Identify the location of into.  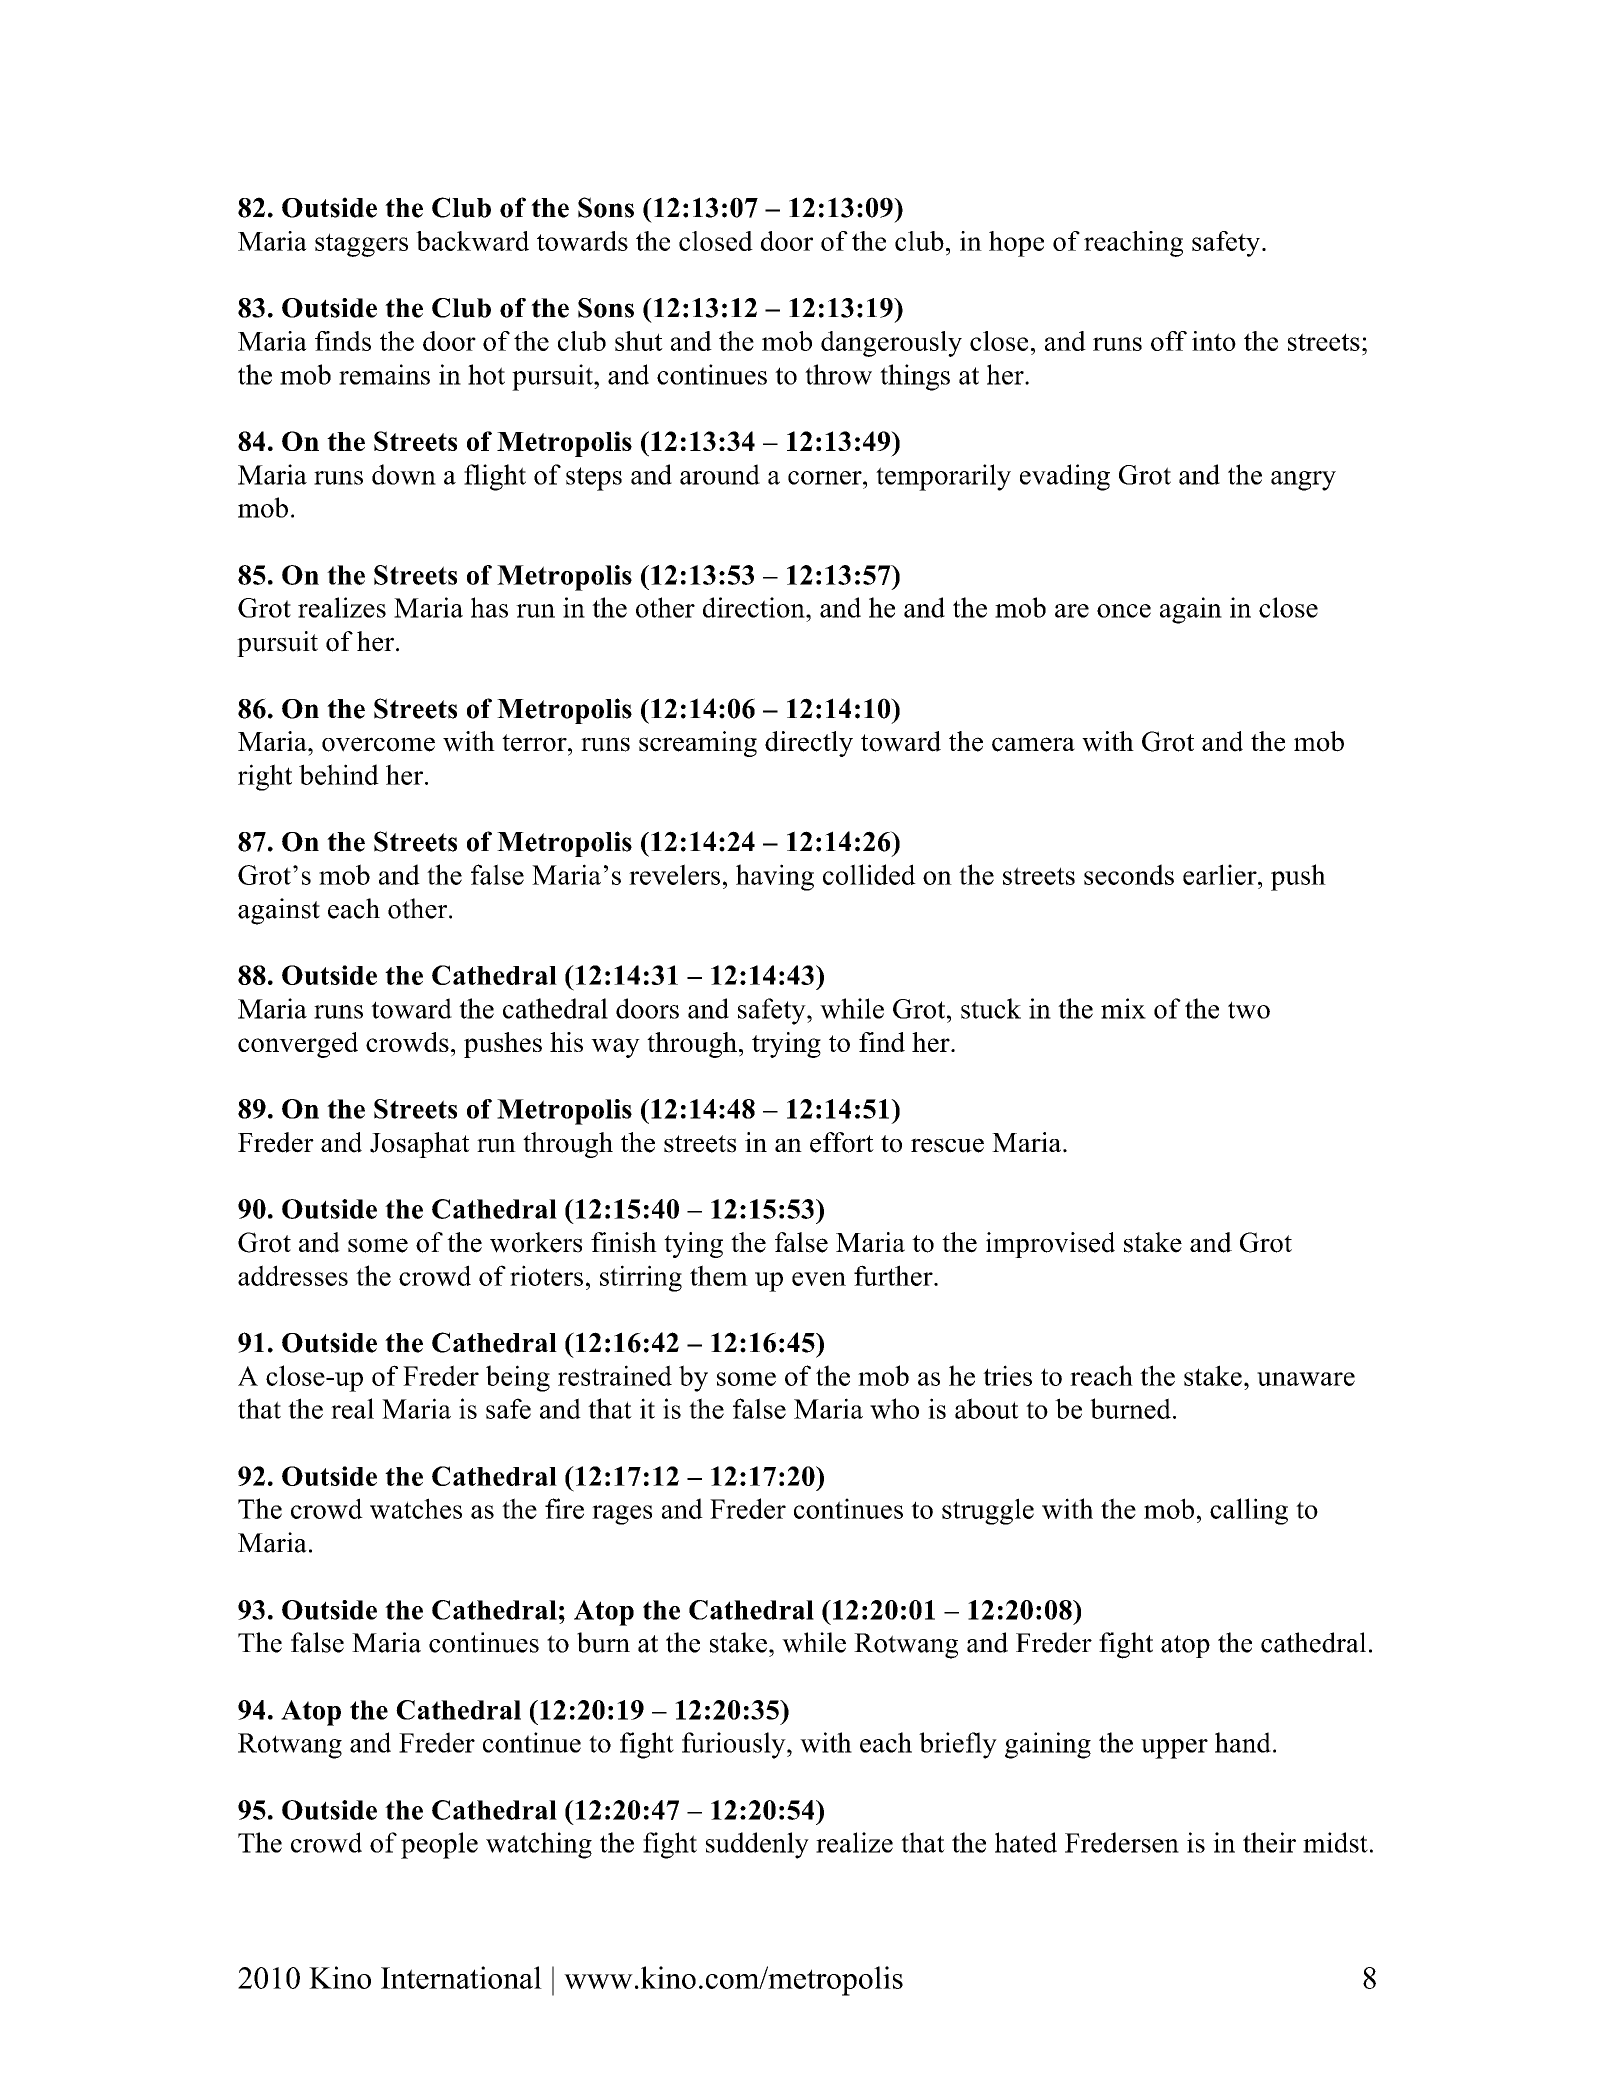
(1214, 341).
